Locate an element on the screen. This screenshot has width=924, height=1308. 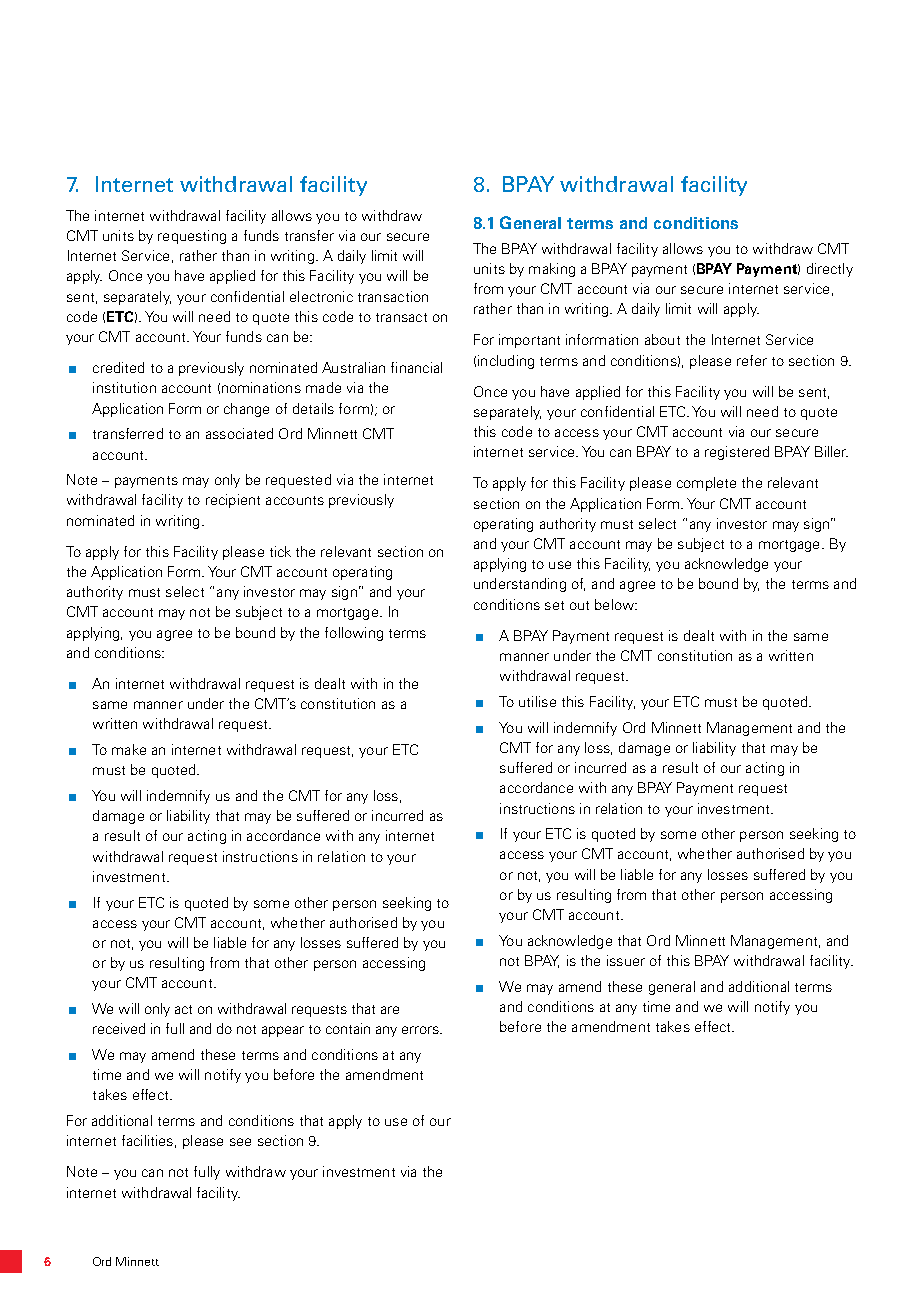
make is located at coordinates (129, 749).
